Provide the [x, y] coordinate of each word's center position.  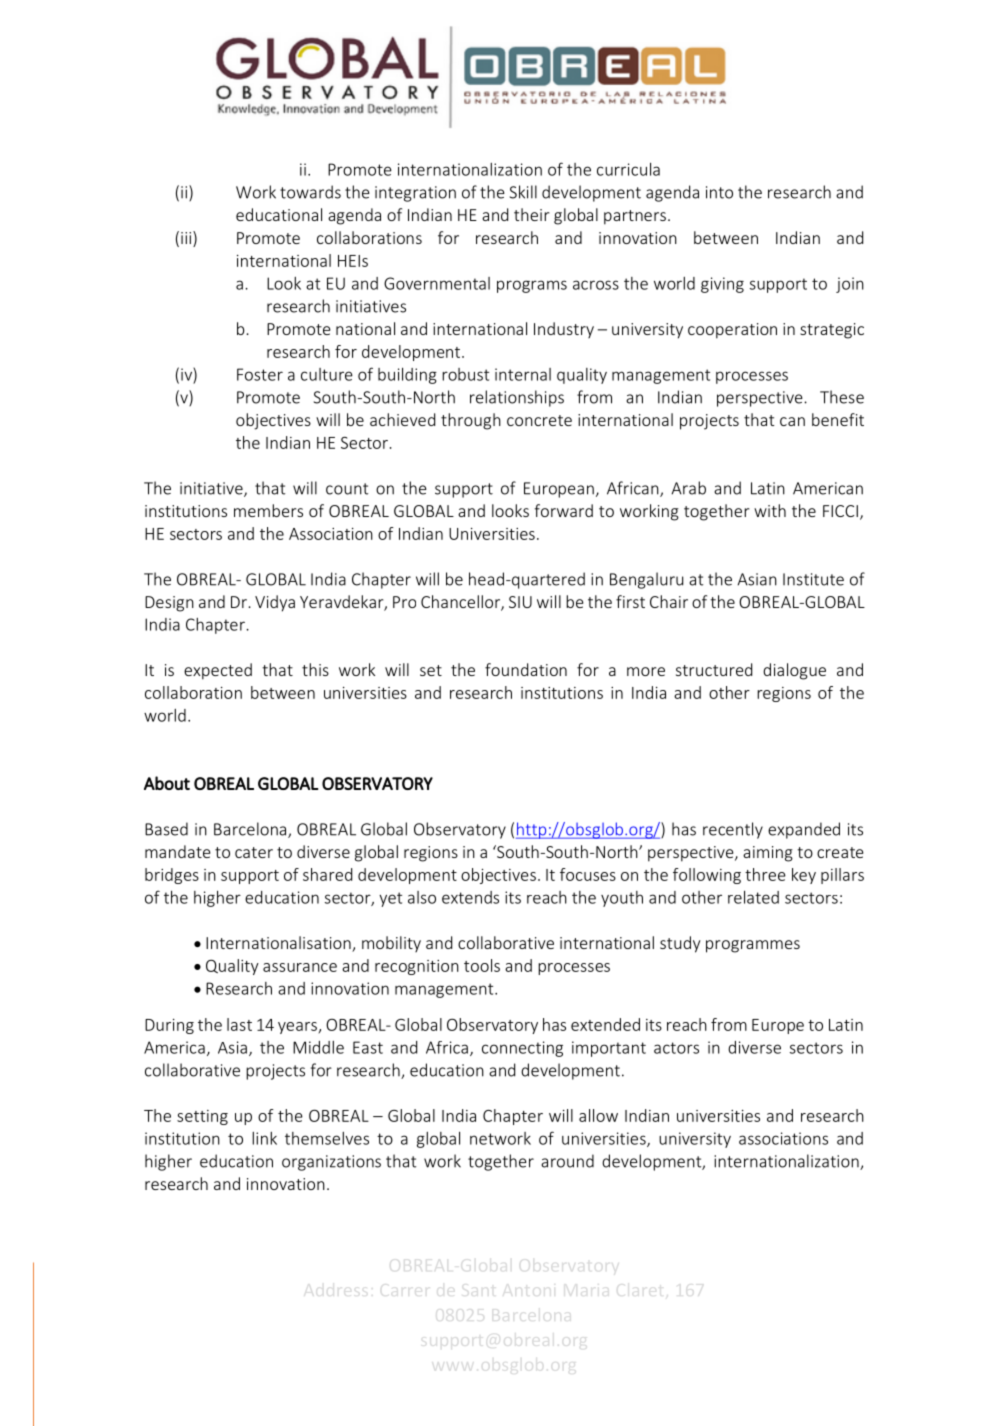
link [264, 1138]
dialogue [794, 671]
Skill [523, 192]
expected [218, 671]
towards [310, 192]
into [719, 192]
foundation [526, 669]
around [567, 1161]
